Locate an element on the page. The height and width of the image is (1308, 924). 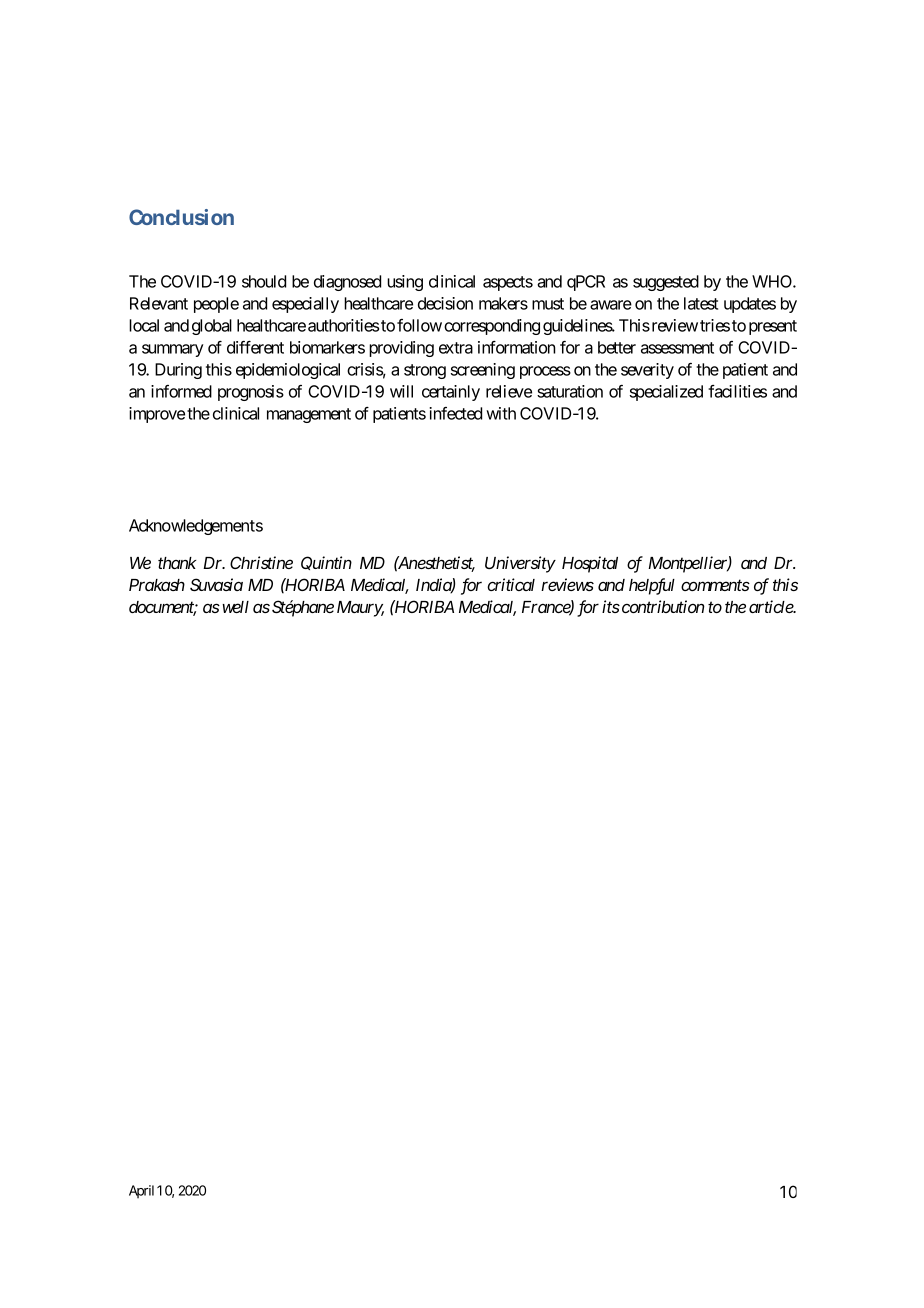
its is located at coordinates (611, 606).
